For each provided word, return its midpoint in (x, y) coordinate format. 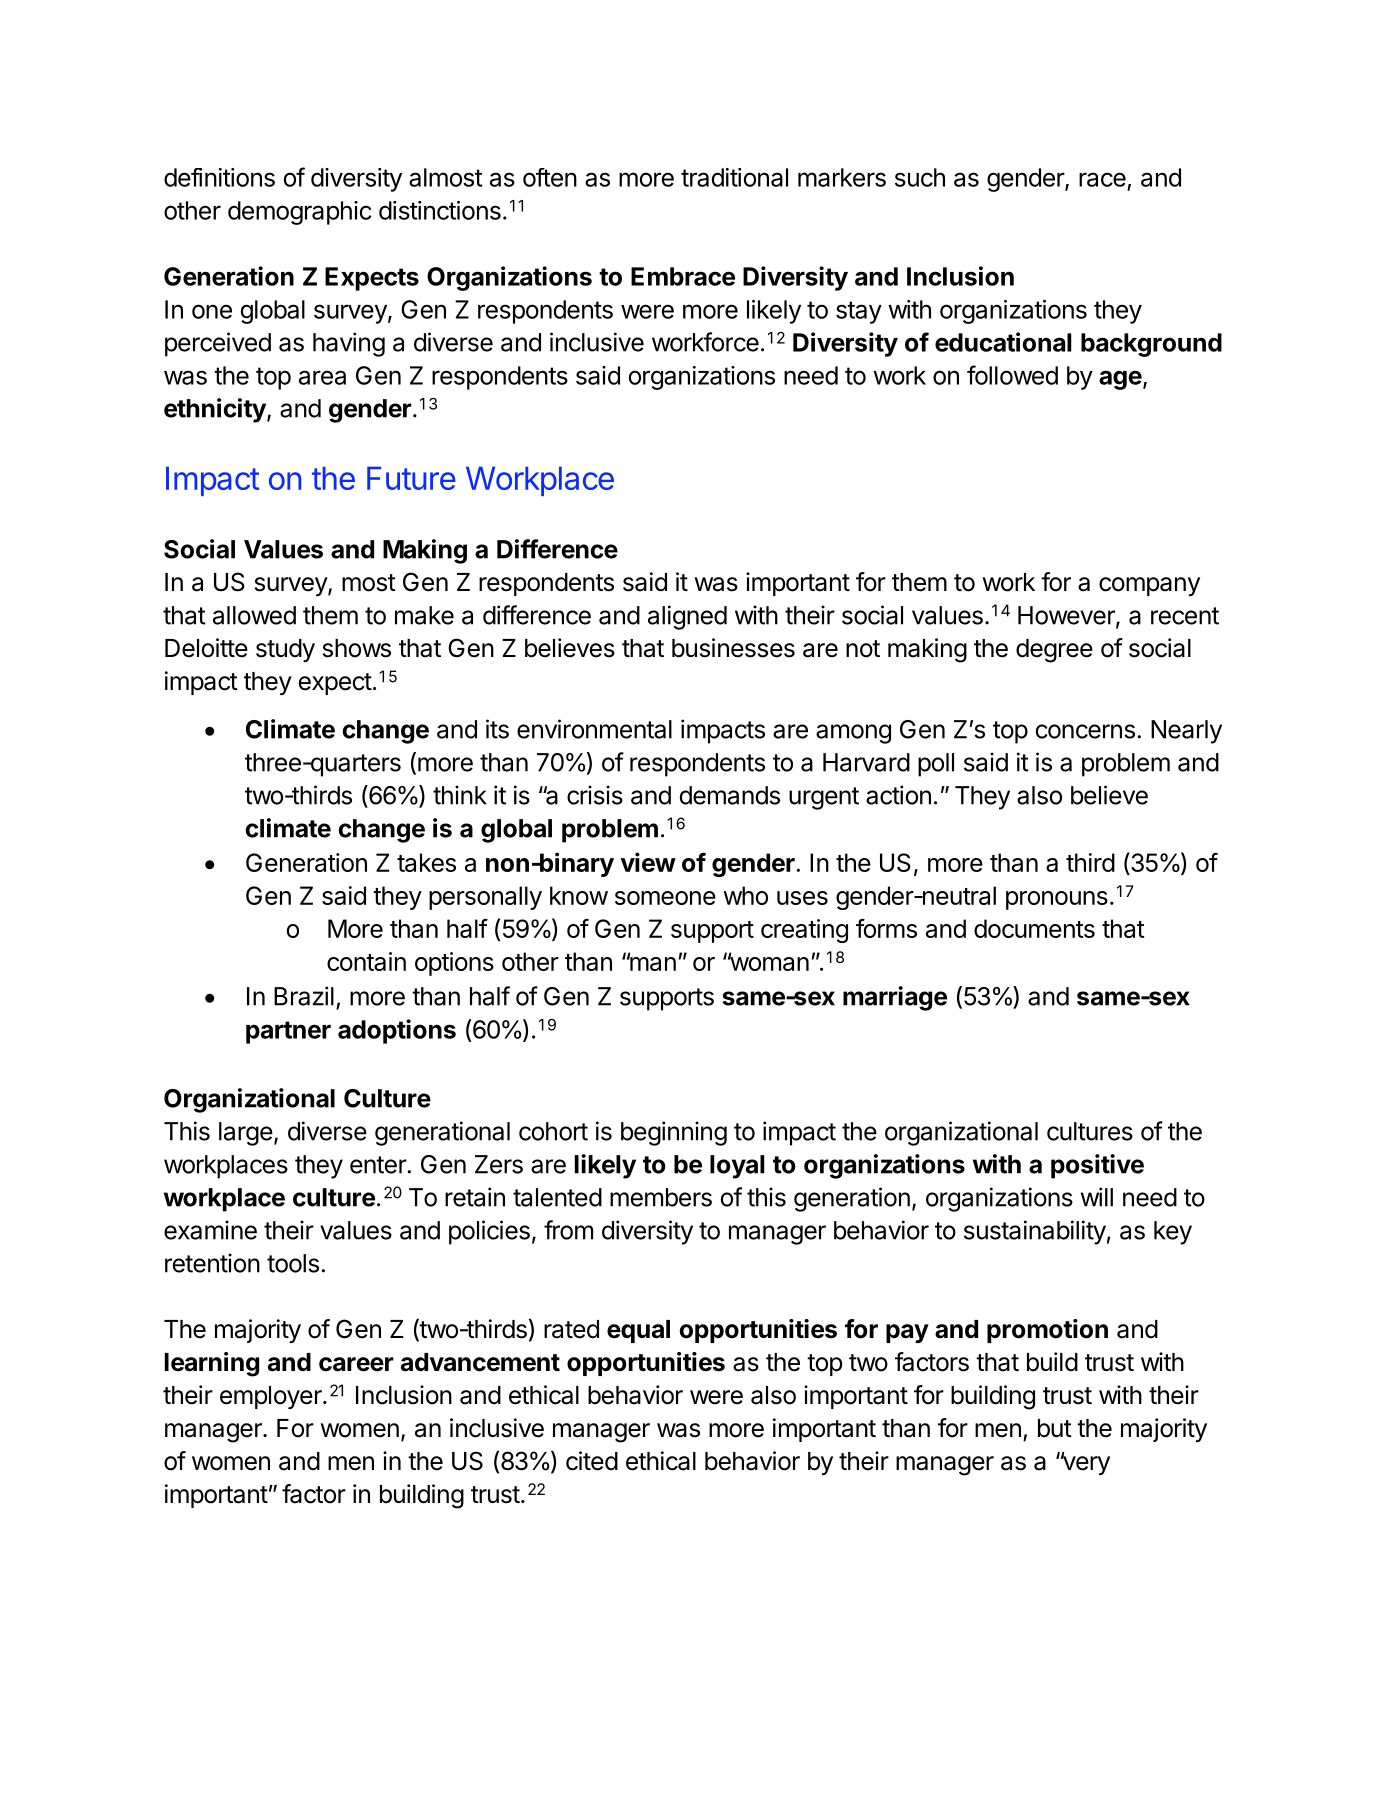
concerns (1085, 731)
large (246, 1134)
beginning (674, 1133)
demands (729, 795)
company (1149, 586)
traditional (734, 177)
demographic (300, 213)
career (356, 1364)
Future (411, 478)
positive (1097, 1166)
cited (592, 1461)
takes (426, 862)
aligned (687, 617)
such (920, 177)
